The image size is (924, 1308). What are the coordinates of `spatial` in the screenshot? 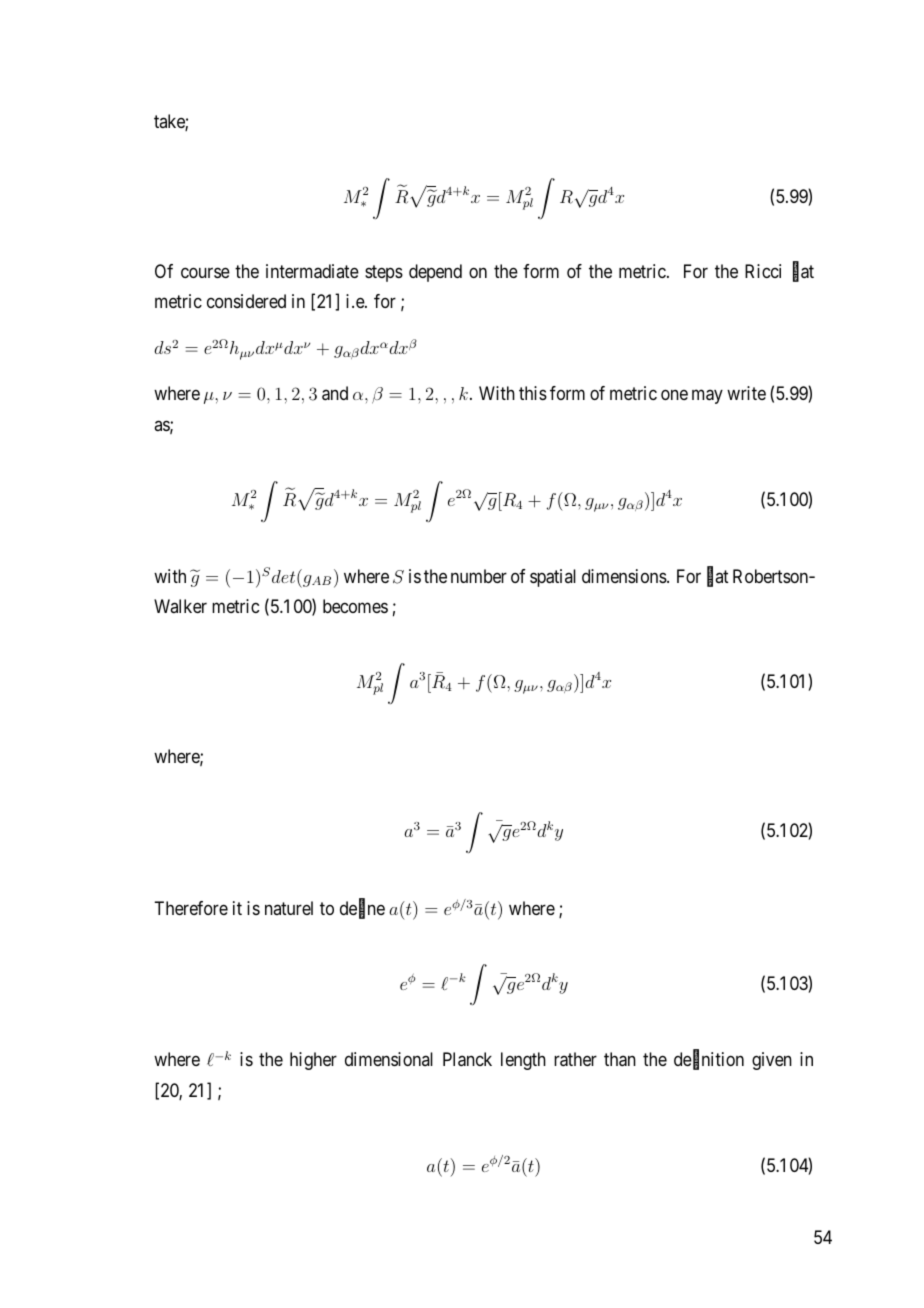 It's located at (553, 578).
